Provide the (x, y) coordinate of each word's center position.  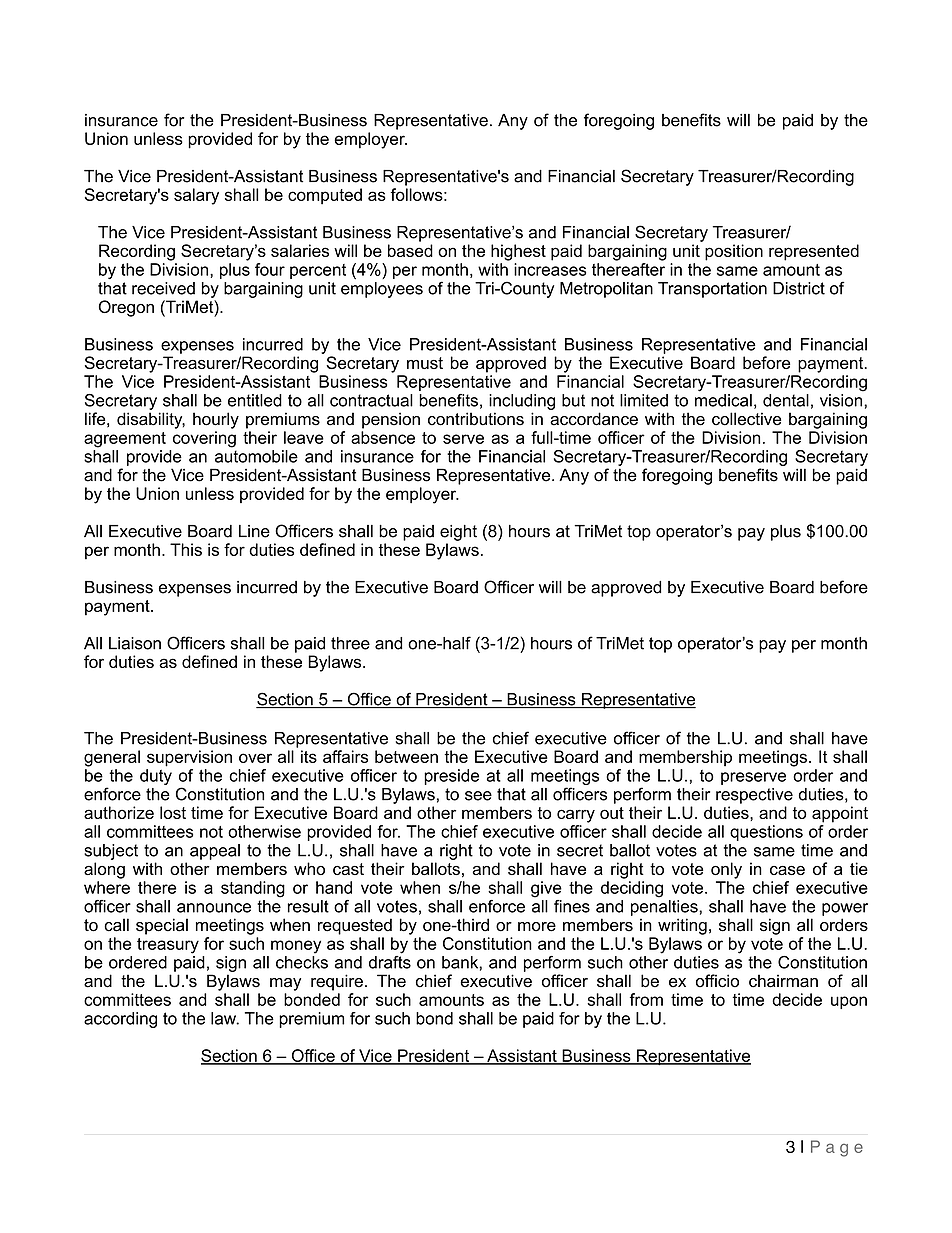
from (646, 999)
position (734, 252)
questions (766, 833)
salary (196, 196)
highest (518, 252)
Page (837, 1148)
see (478, 796)
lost (173, 812)
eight (458, 533)
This (186, 549)
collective (746, 419)
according (120, 1020)
